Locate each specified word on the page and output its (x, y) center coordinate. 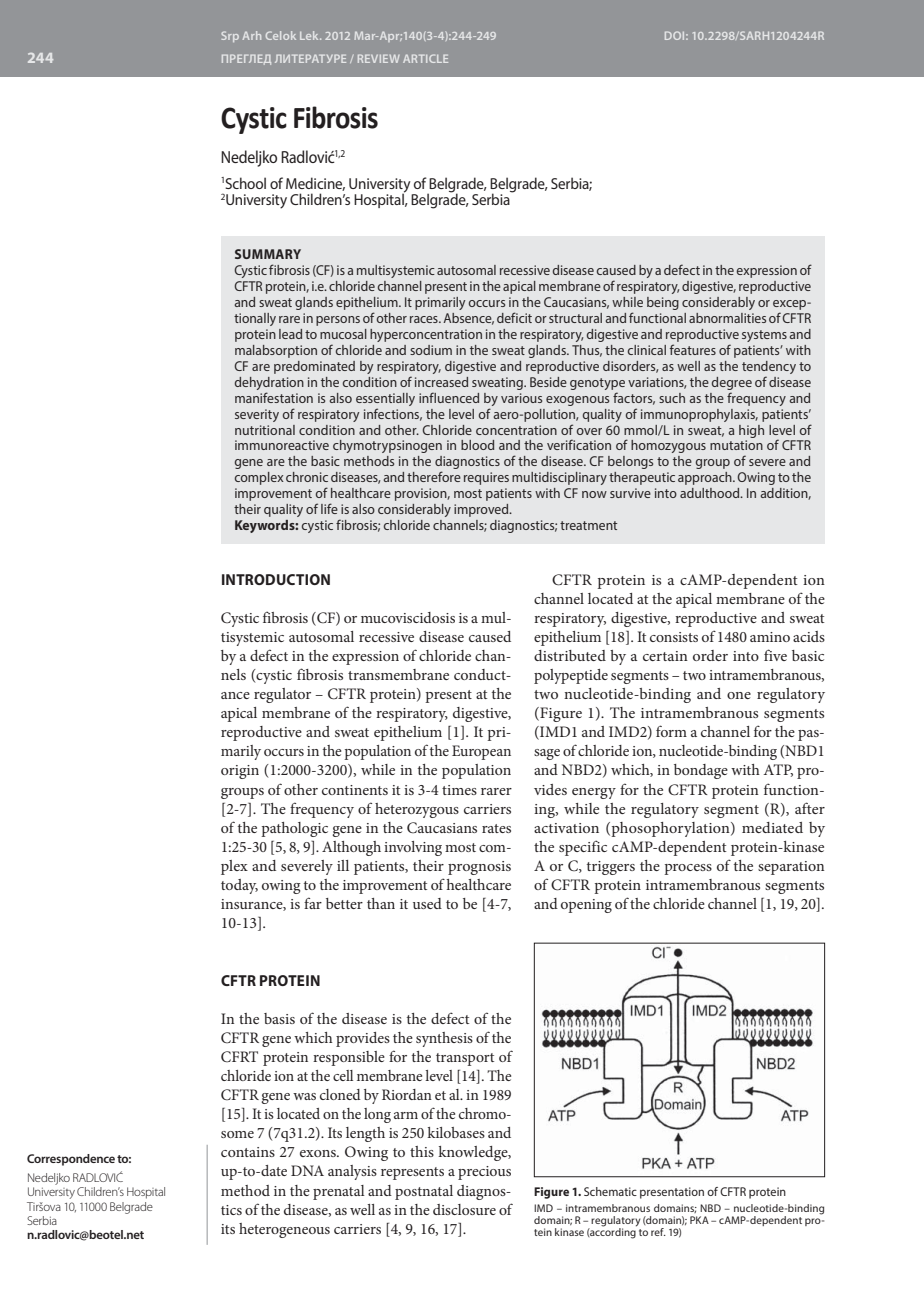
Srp (230, 36)
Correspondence (71, 1160)
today (239, 886)
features (693, 349)
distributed (570, 655)
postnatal (424, 1192)
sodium (431, 350)
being (663, 303)
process (688, 869)
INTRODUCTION (276, 579)
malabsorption (276, 351)
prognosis (479, 868)
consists (674, 637)
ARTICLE (425, 58)
